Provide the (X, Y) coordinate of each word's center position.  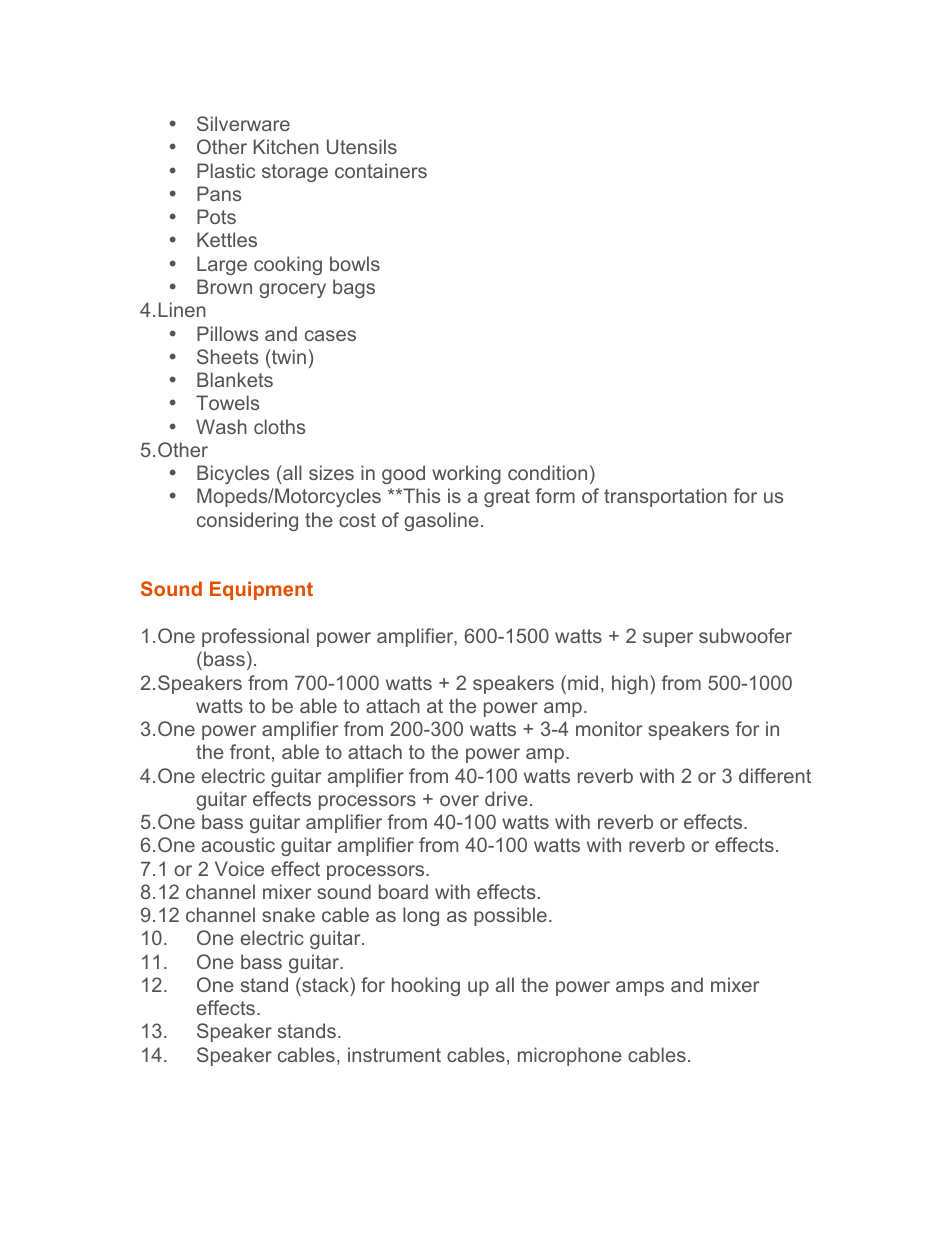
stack (325, 984)
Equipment (261, 590)
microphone (570, 1056)
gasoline (441, 521)
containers (381, 170)
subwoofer (745, 635)
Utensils (362, 146)
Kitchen (286, 146)
